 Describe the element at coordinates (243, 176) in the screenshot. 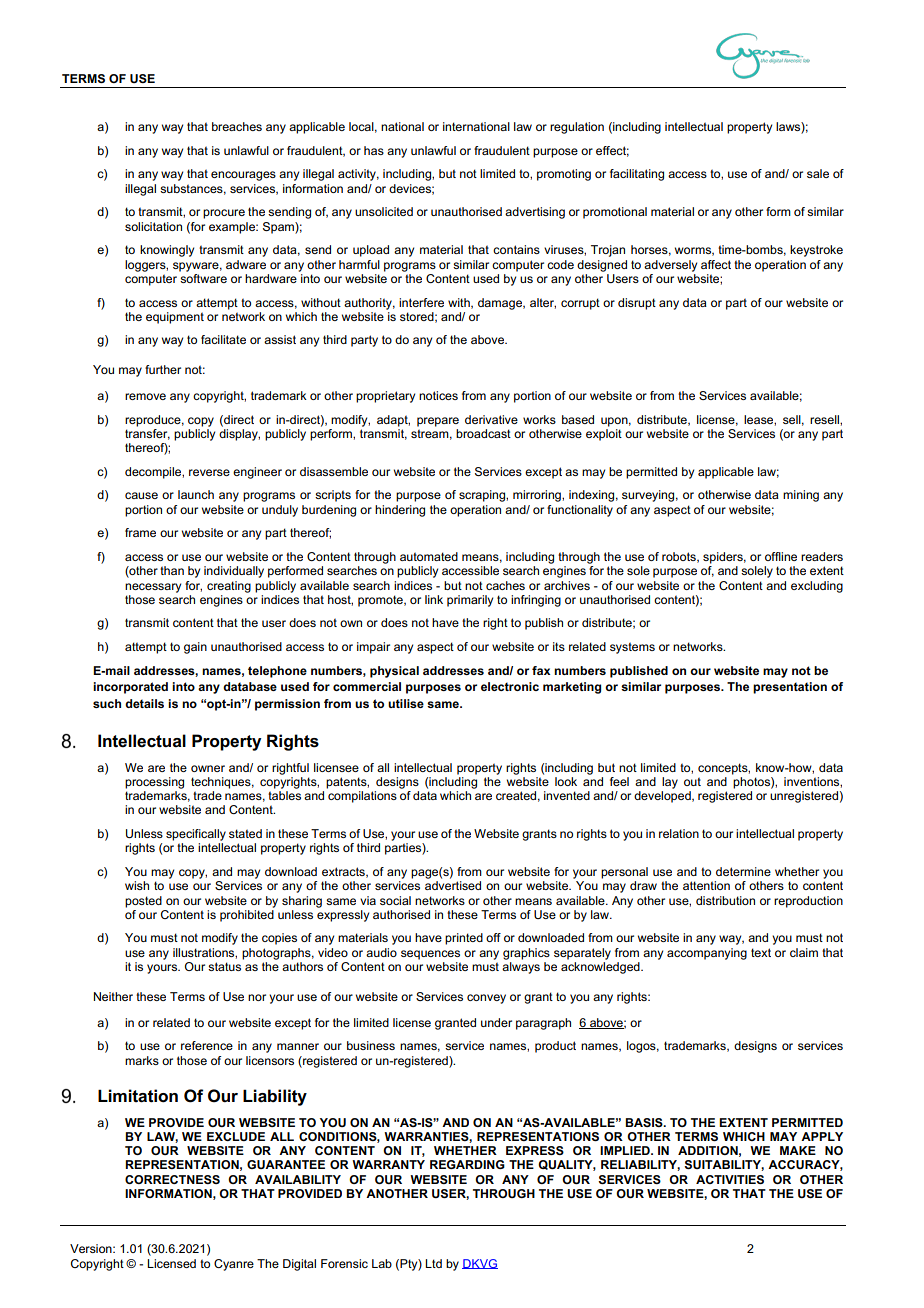

I see `encourages` at that location.
